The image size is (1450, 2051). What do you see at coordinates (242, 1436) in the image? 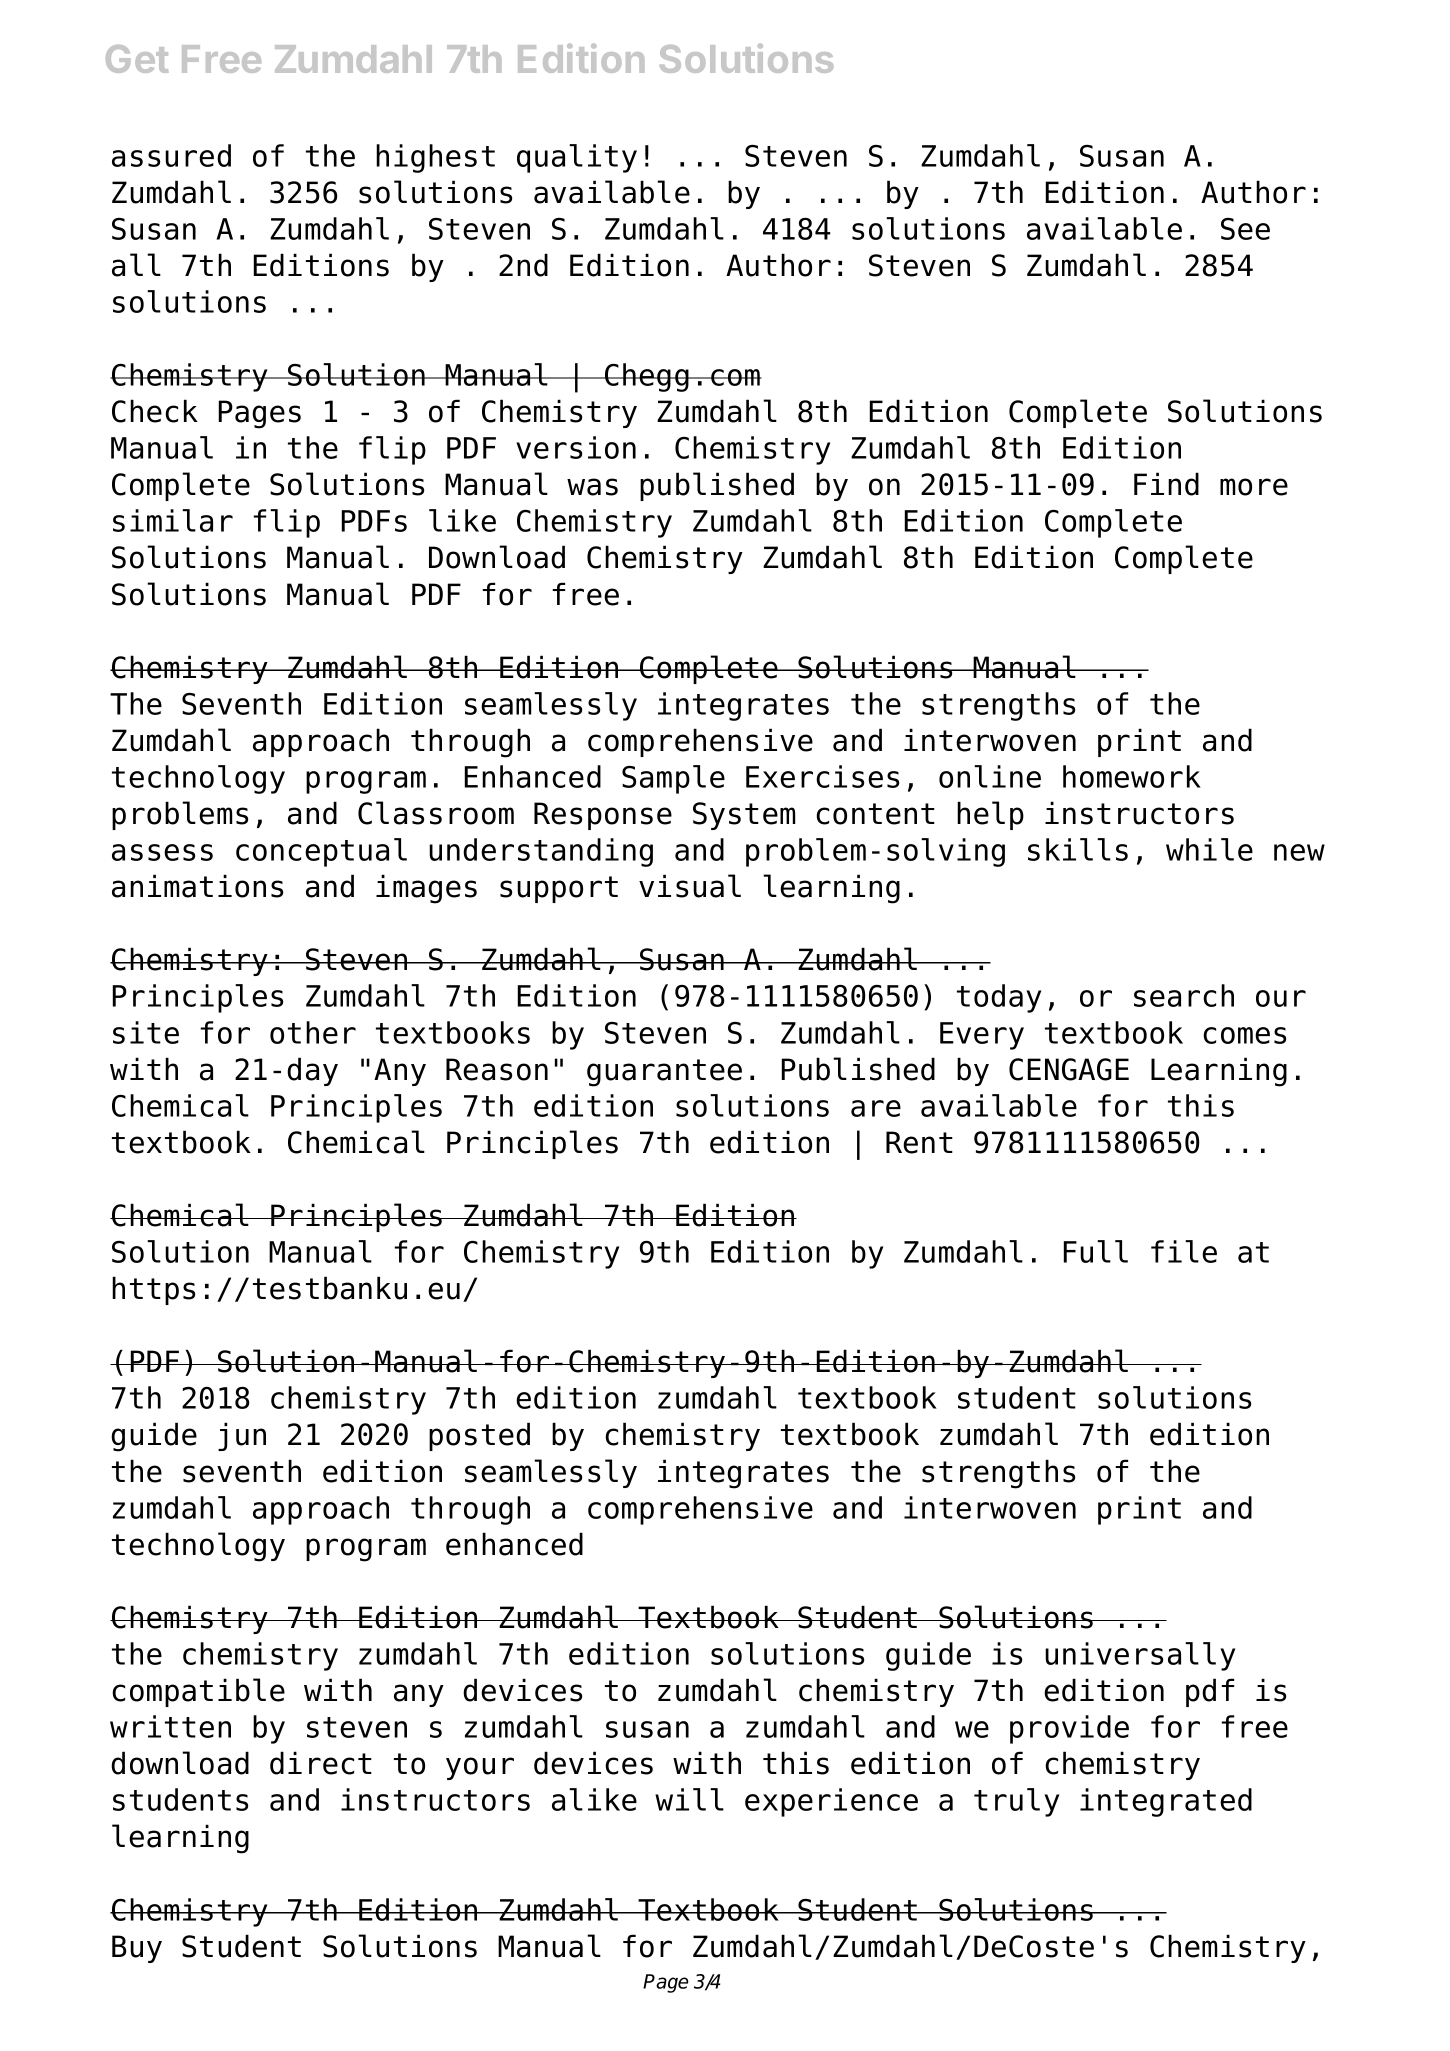
I see `jun` at bounding box center [242, 1436].
